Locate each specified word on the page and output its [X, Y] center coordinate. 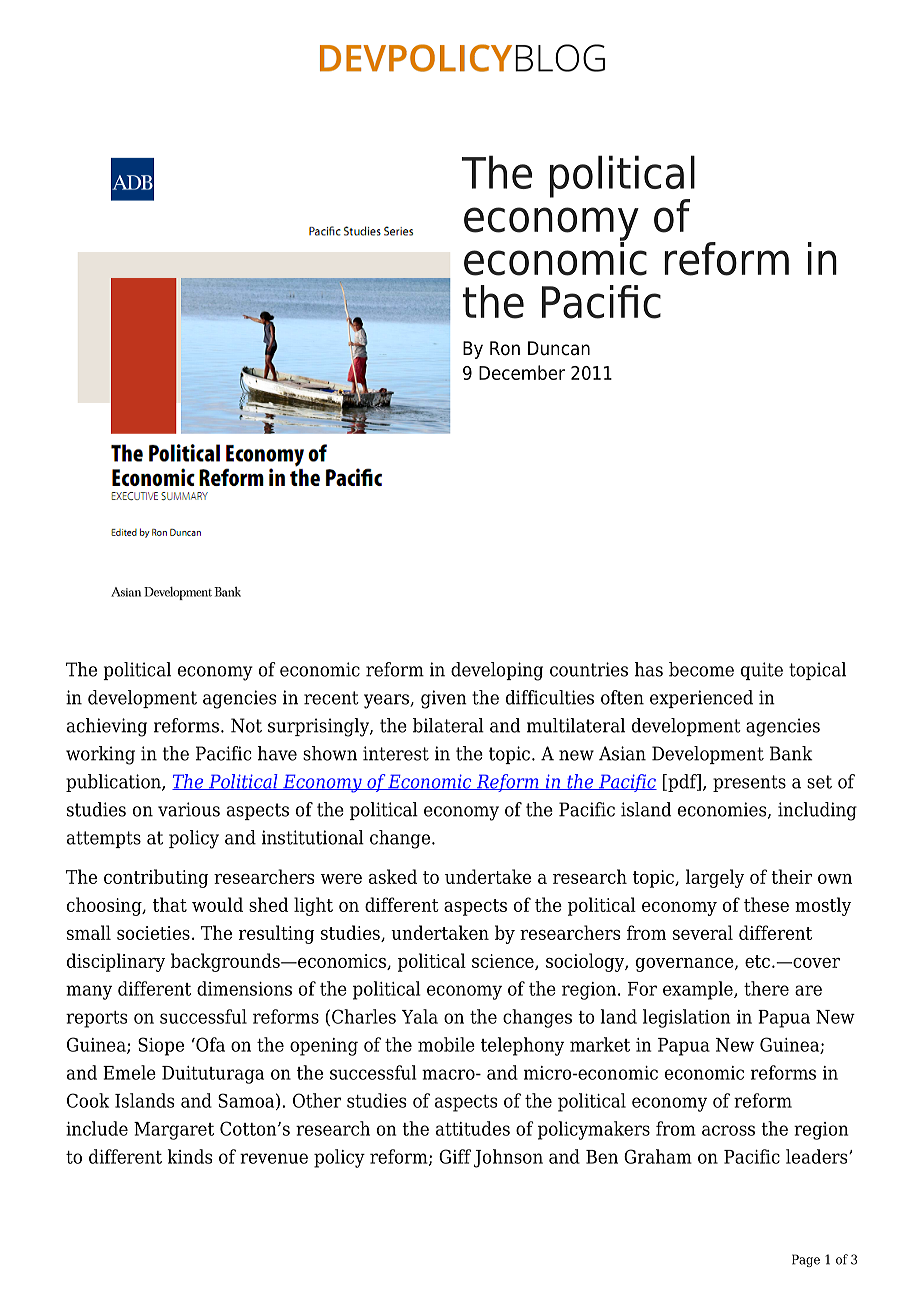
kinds [190, 1156]
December [522, 372]
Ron [505, 348]
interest [396, 753]
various [189, 809]
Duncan [559, 348]
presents [749, 783]
